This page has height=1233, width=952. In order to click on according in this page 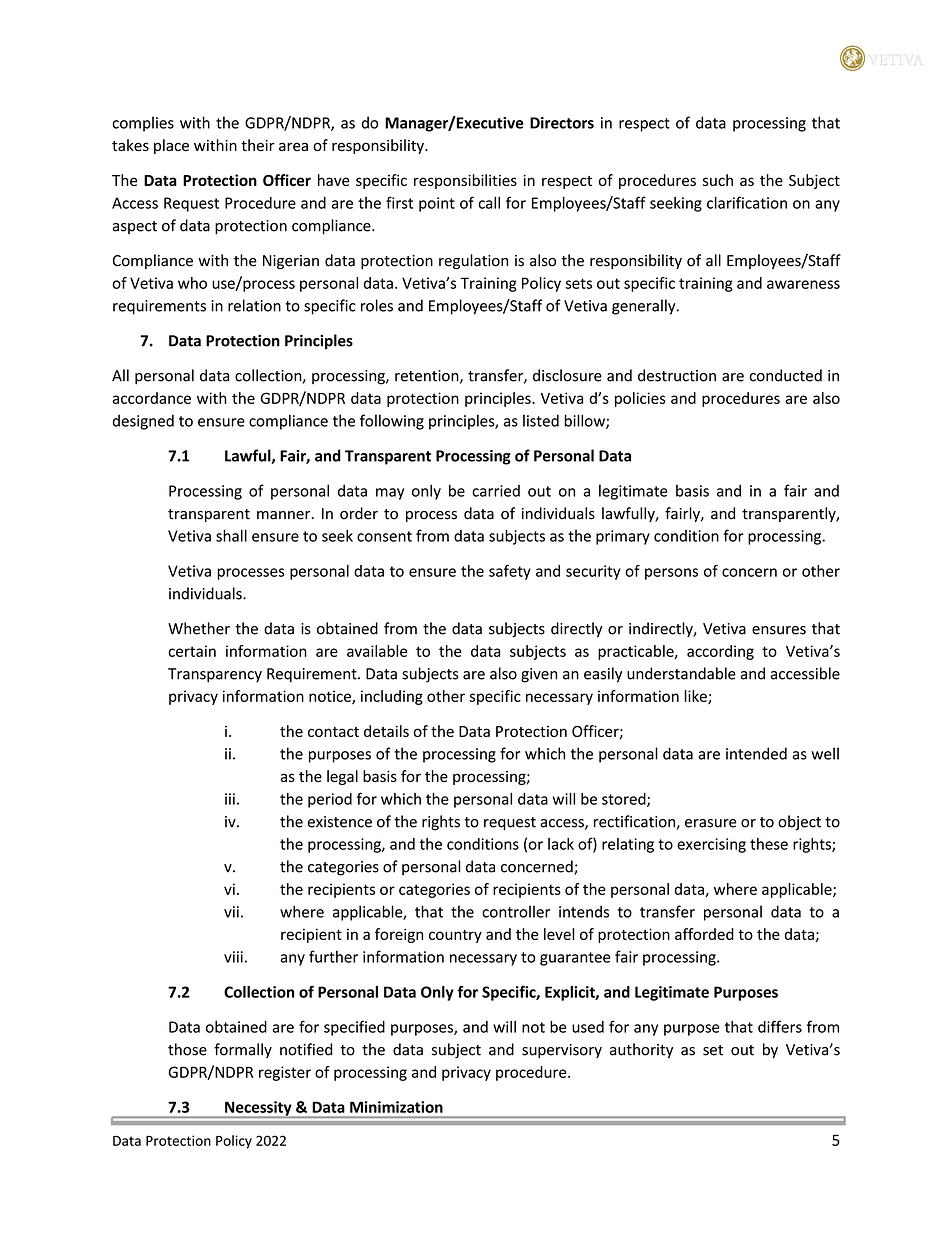, I will do `click(720, 652)`.
